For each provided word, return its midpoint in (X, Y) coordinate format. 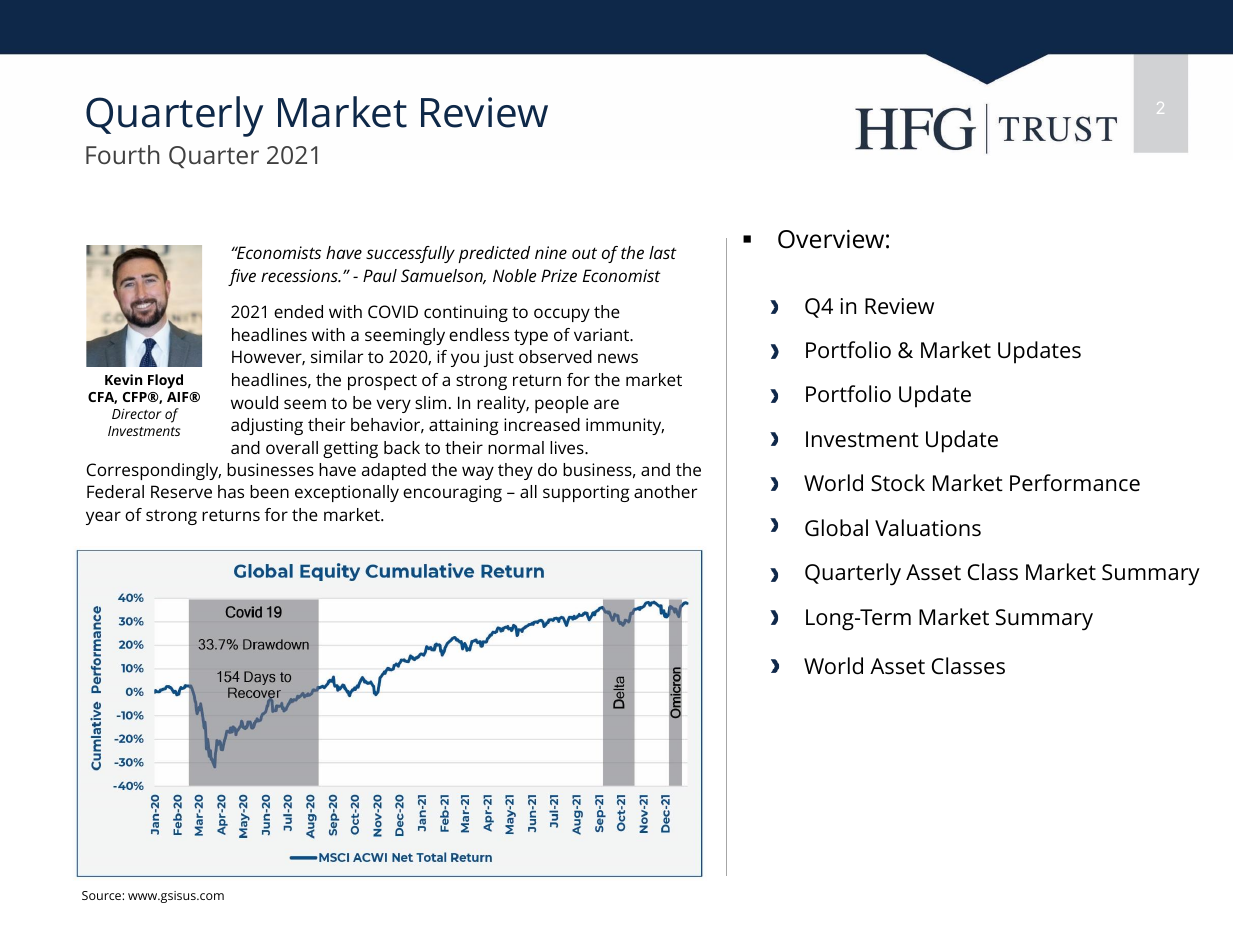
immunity (625, 426)
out (584, 253)
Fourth (122, 154)
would (254, 402)
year (103, 518)
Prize (559, 275)
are (606, 404)
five (242, 277)
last (663, 252)
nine (551, 252)
